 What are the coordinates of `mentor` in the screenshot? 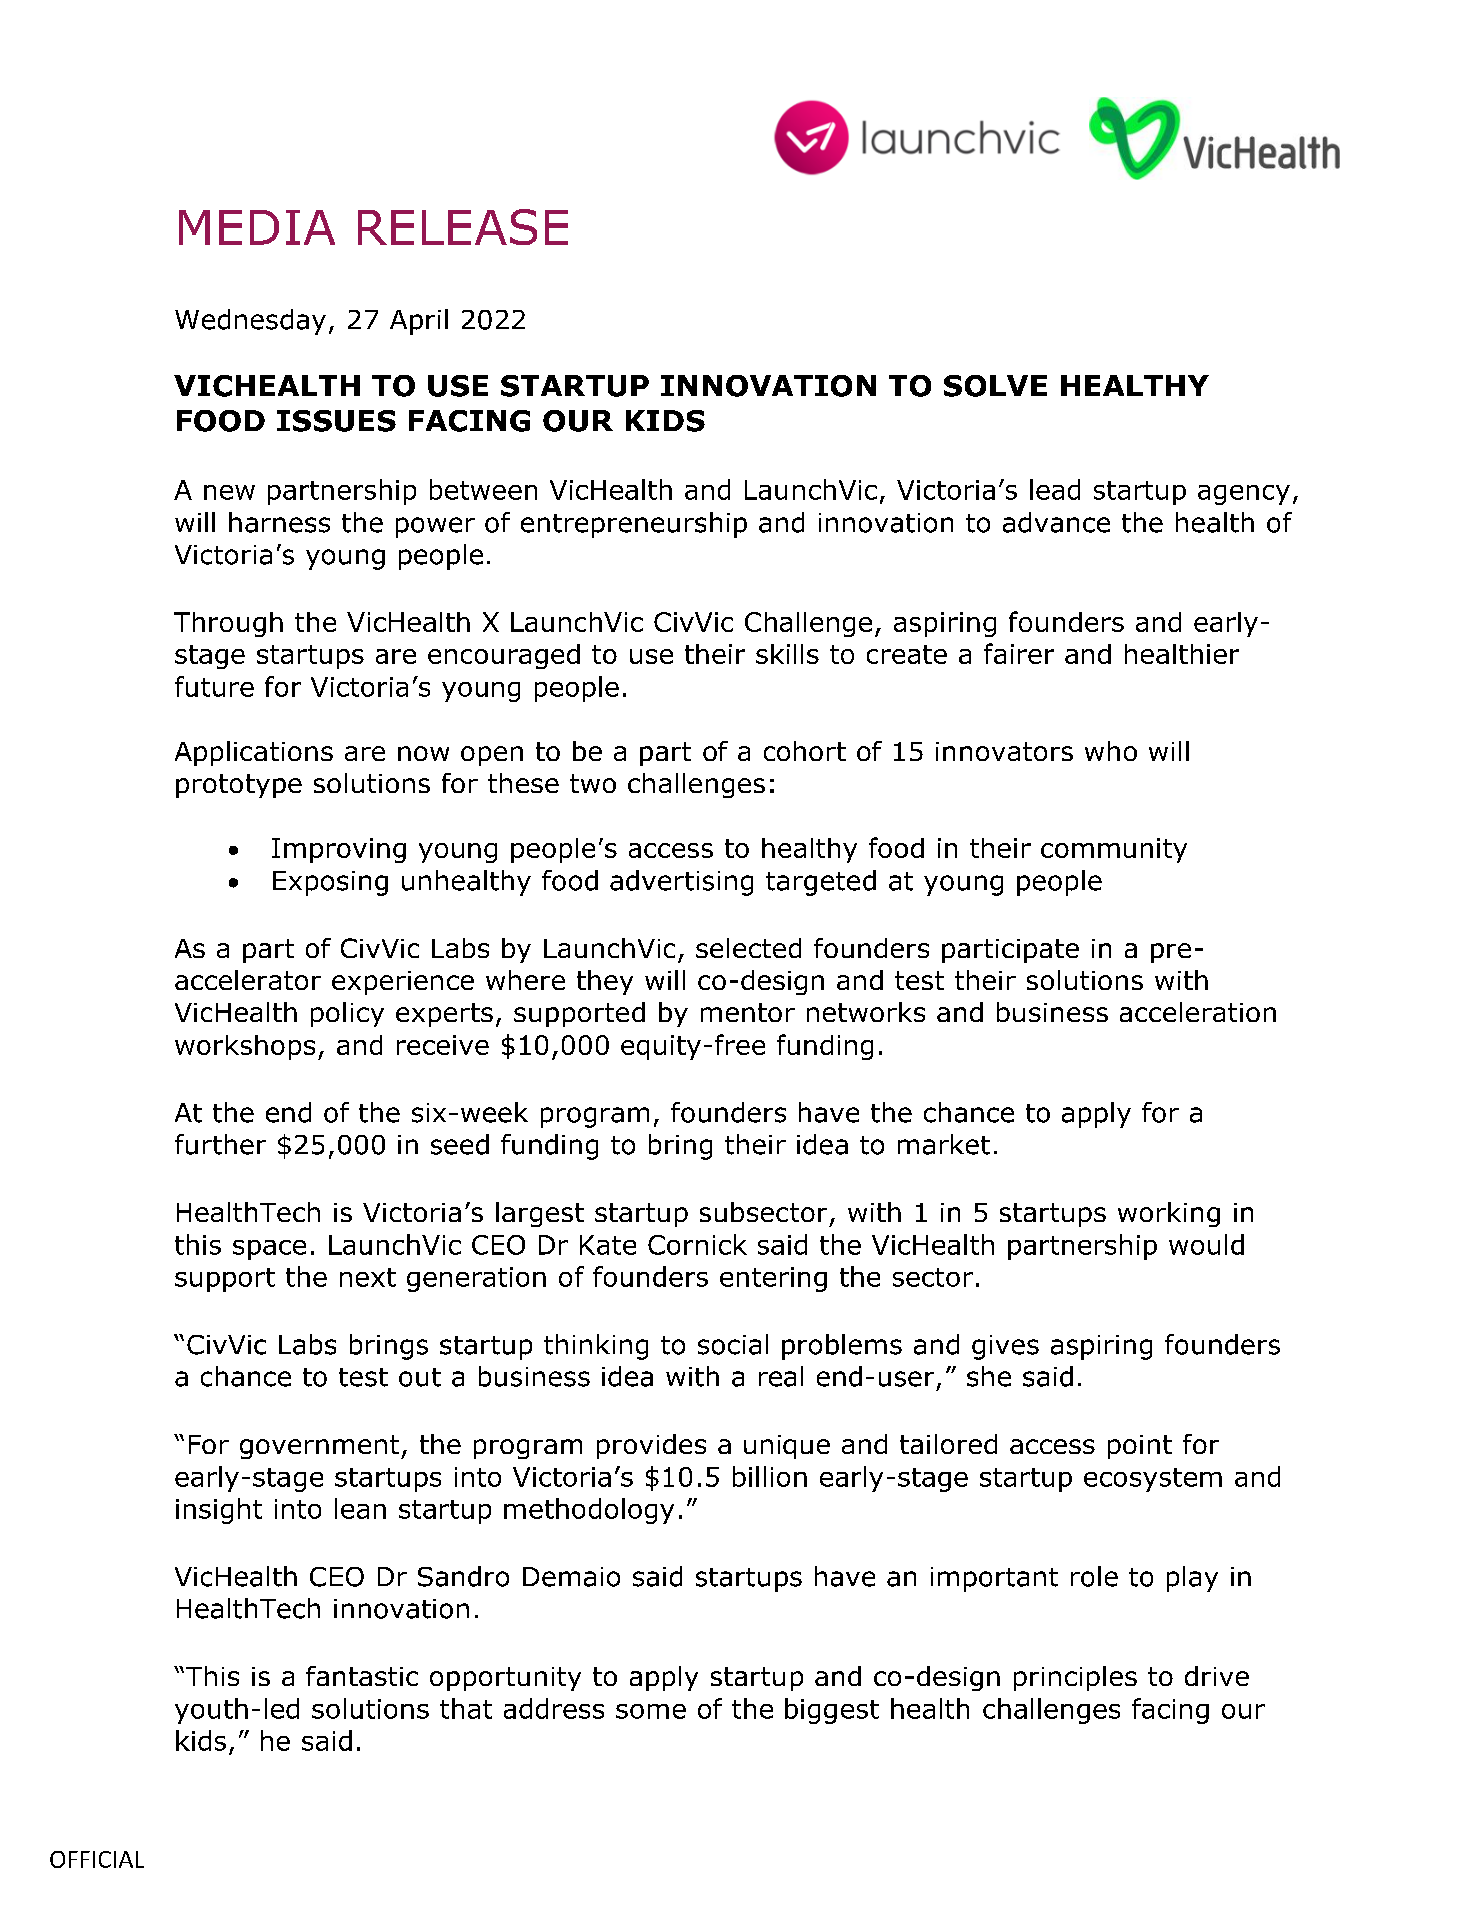 It's located at (748, 1012).
